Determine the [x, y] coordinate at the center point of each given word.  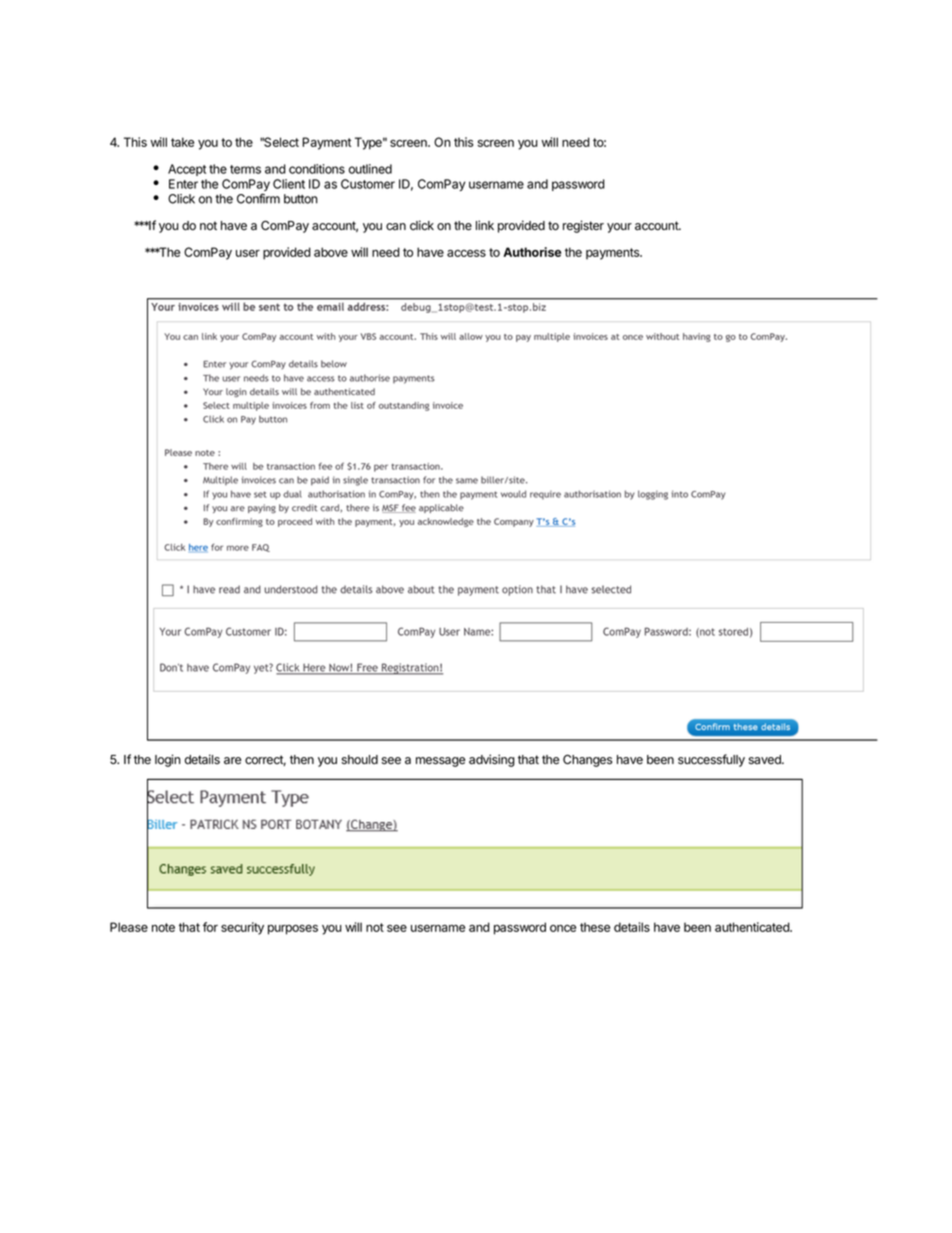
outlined [370, 169]
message [440, 762]
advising [492, 760]
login [168, 760]
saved [765, 760]
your [619, 228]
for [210, 927]
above [331, 252]
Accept [187, 170]
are [232, 761]
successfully [711, 760]
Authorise [532, 252]
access [466, 253]
